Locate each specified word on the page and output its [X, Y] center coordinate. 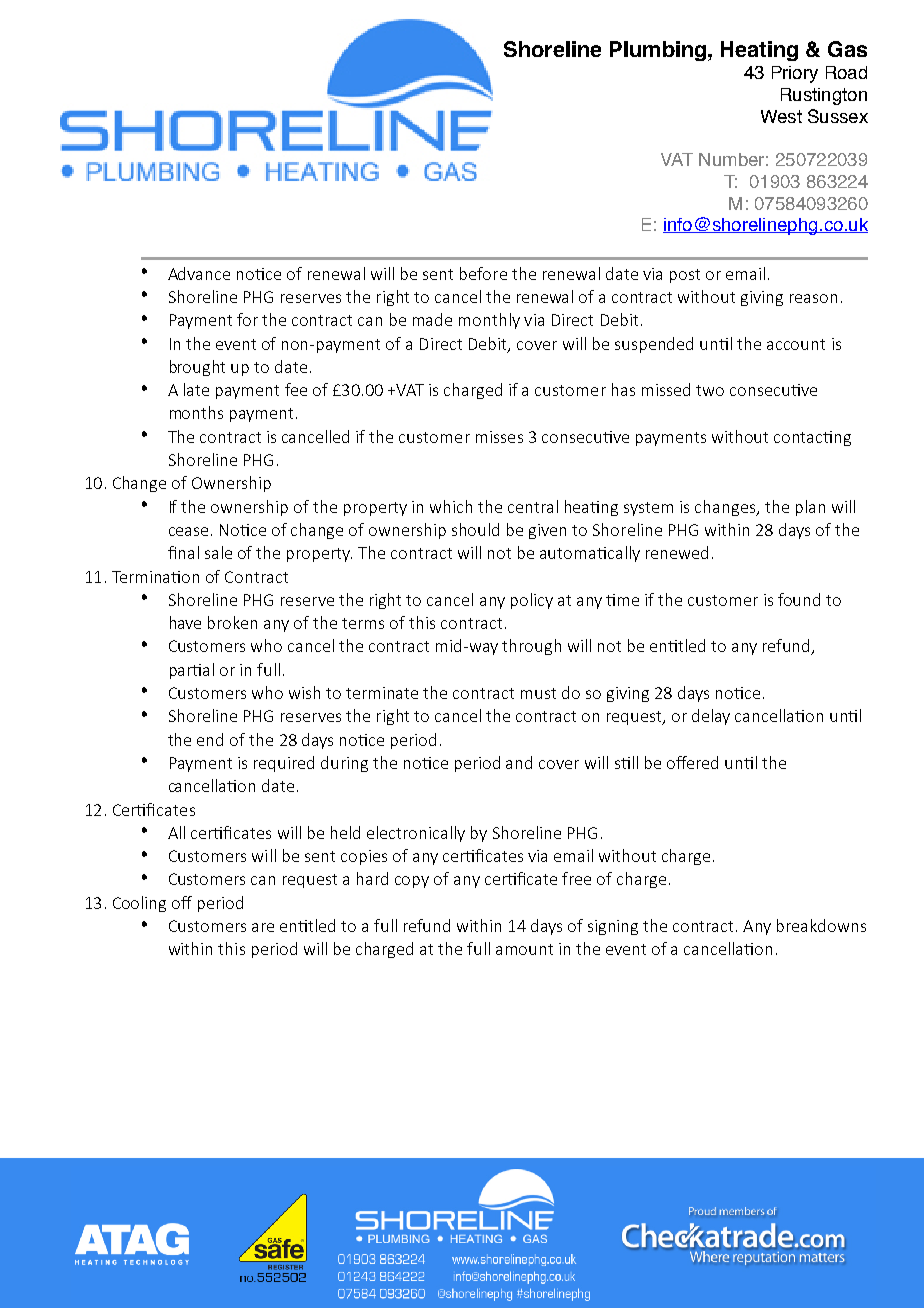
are [263, 927]
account [796, 344]
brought [197, 368]
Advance [199, 273]
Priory [795, 74]
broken [232, 622]
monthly [489, 321]
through [531, 647]
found [799, 599]
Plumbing [658, 51]
